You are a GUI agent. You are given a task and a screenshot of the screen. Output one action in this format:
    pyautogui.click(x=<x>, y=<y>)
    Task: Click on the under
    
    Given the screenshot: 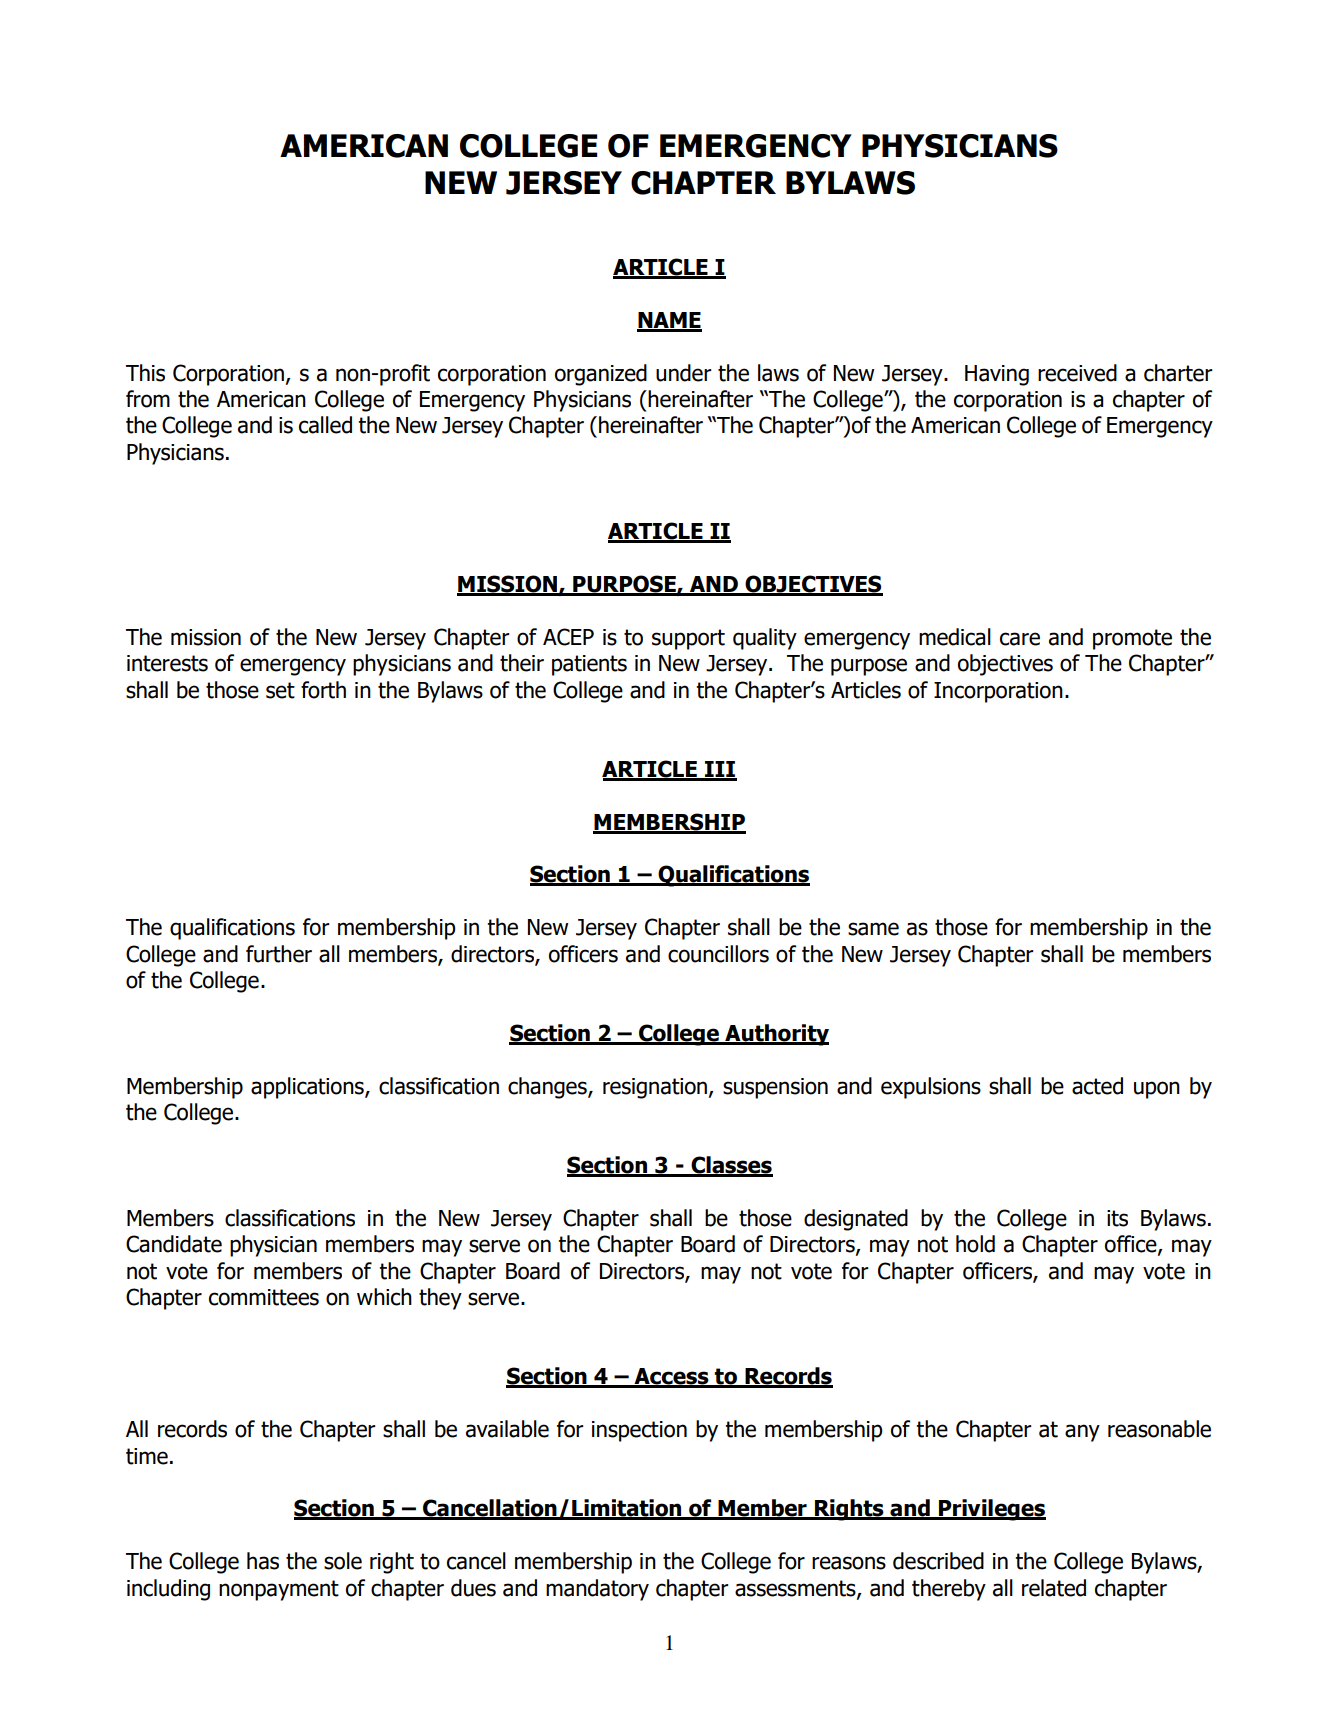 What is the action you would take?
    pyautogui.click(x=684, y=373)
